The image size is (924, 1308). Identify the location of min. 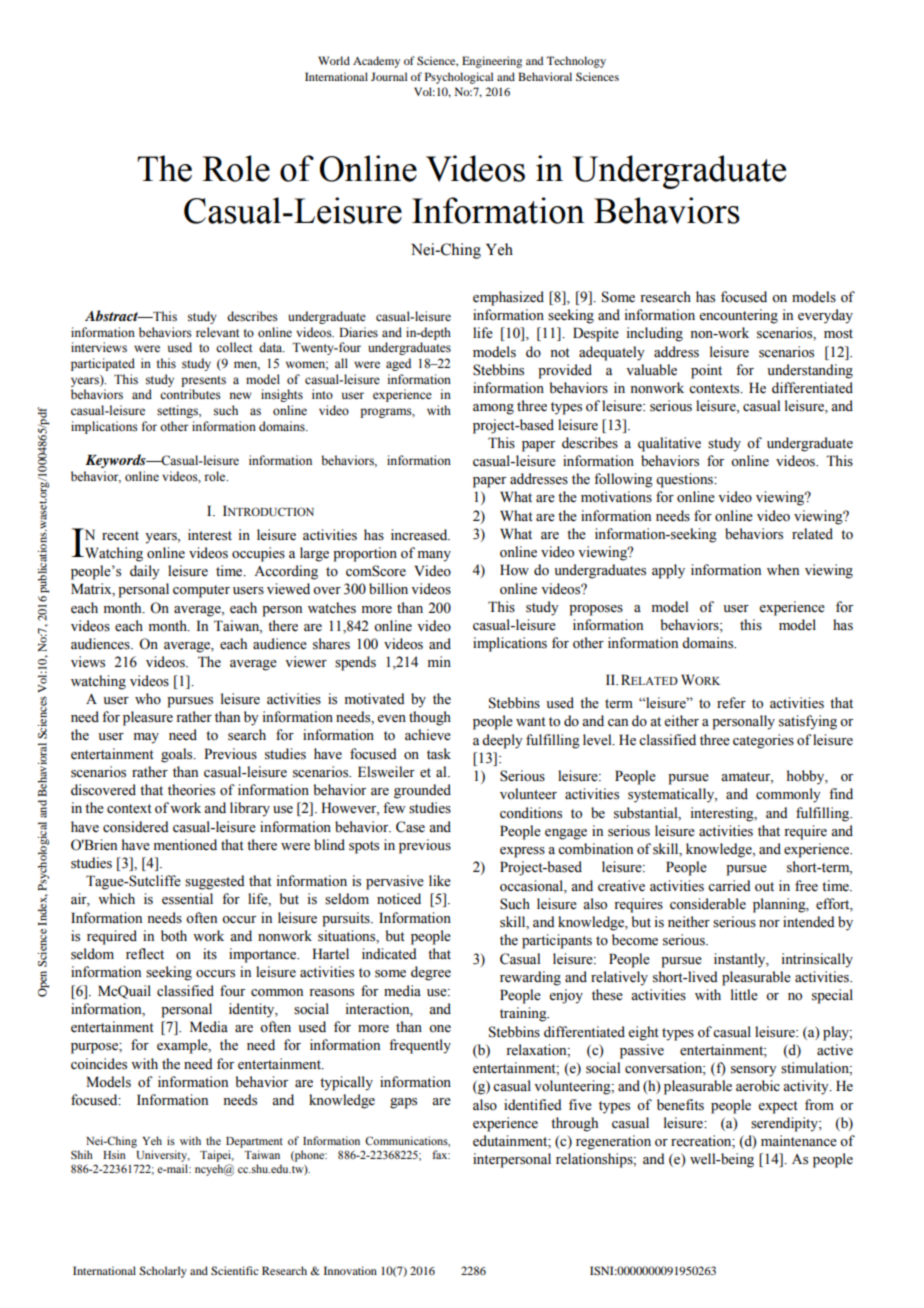
(439, 661).
